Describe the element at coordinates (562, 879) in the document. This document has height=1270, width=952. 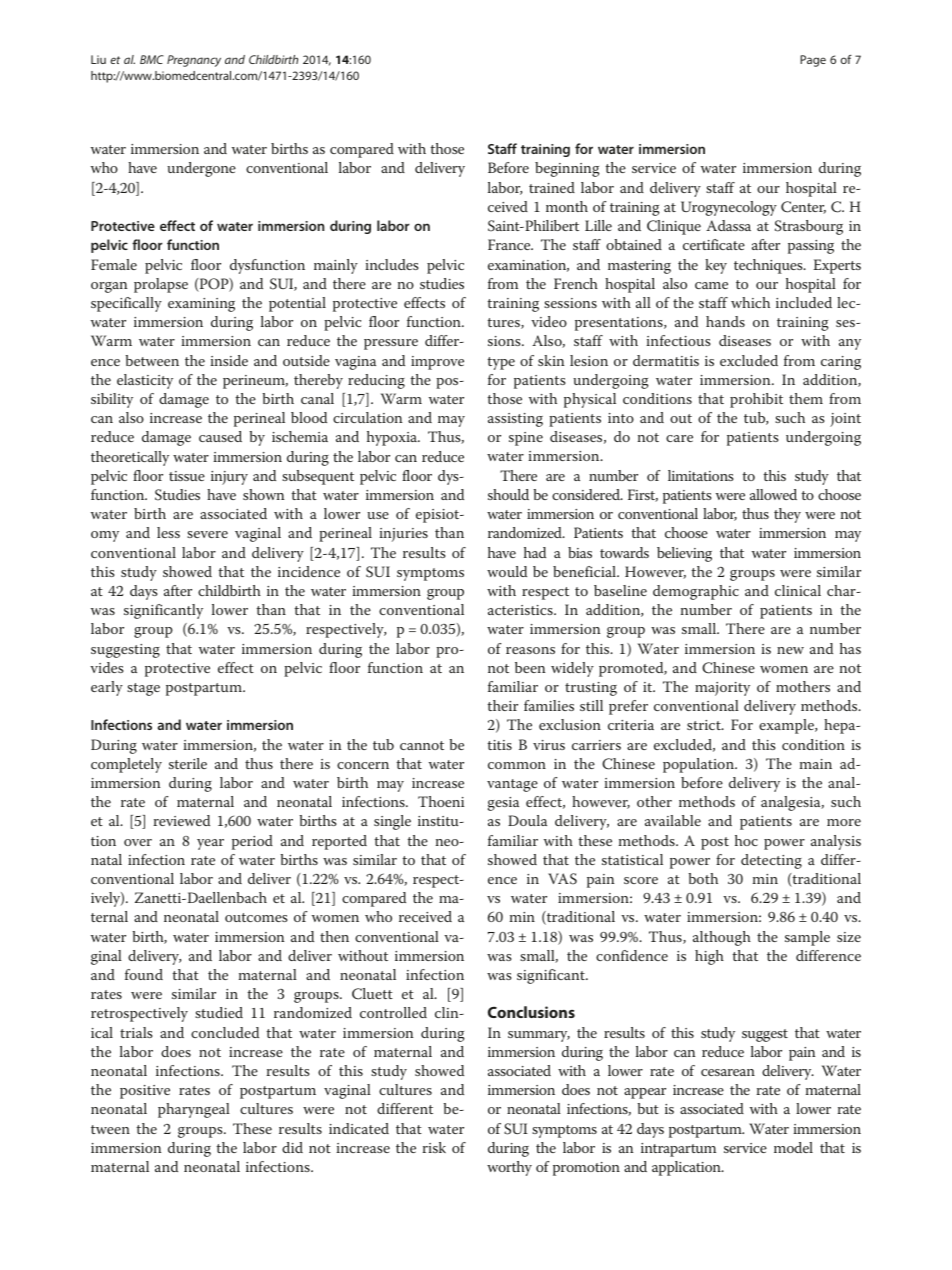
I see `VAS` at that location.
